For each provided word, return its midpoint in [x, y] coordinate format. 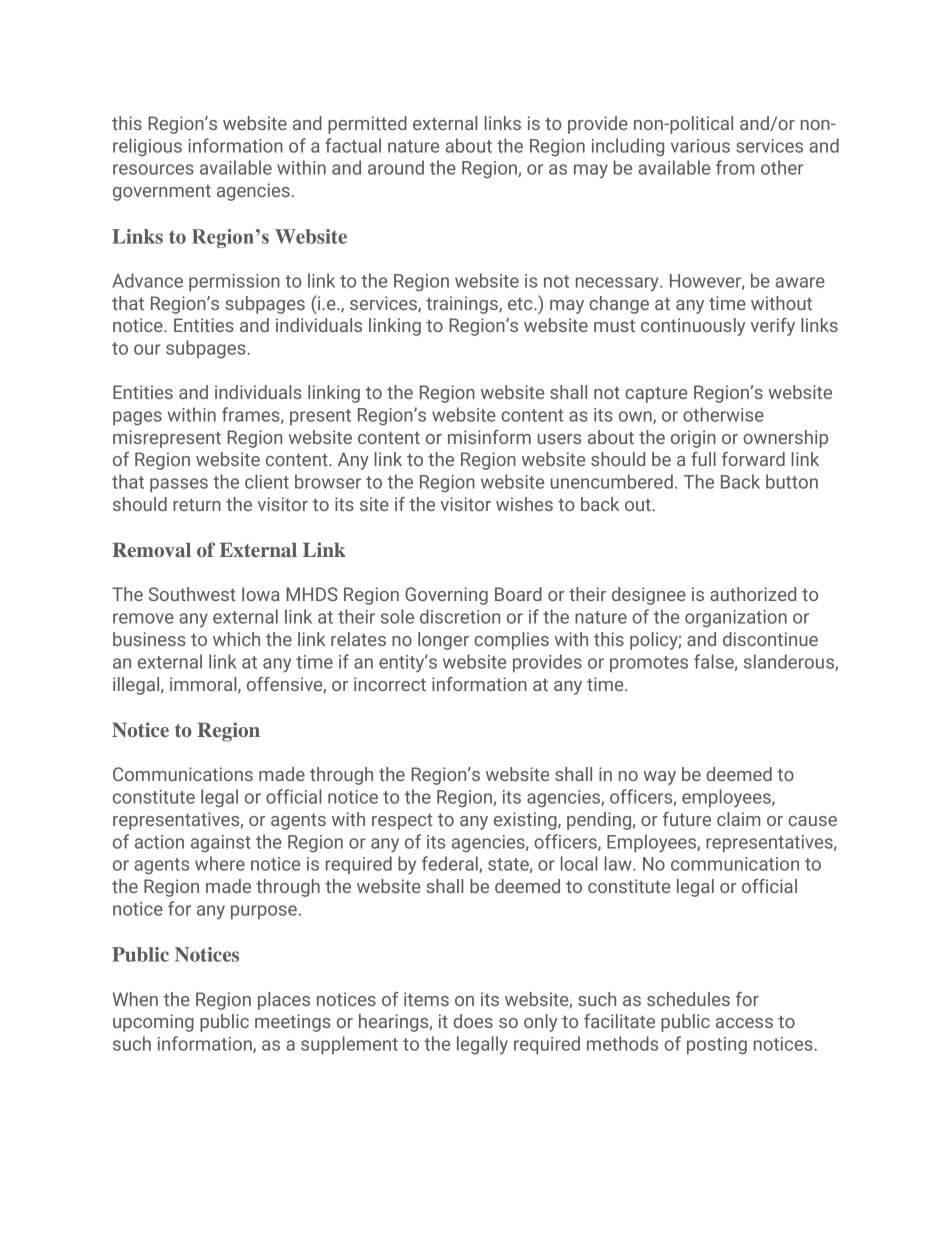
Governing [446, 596]
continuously [693, 327]
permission [234, 283]
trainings [463, 305]
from [735, 167]
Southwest [192, 594]
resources [153, 169]
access [744, 1023]
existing [526, 821]
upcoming [153, 1023]
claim [738, 819]
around [396, 167]
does [473, 1021]
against [221, 843]
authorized [753, 594]
